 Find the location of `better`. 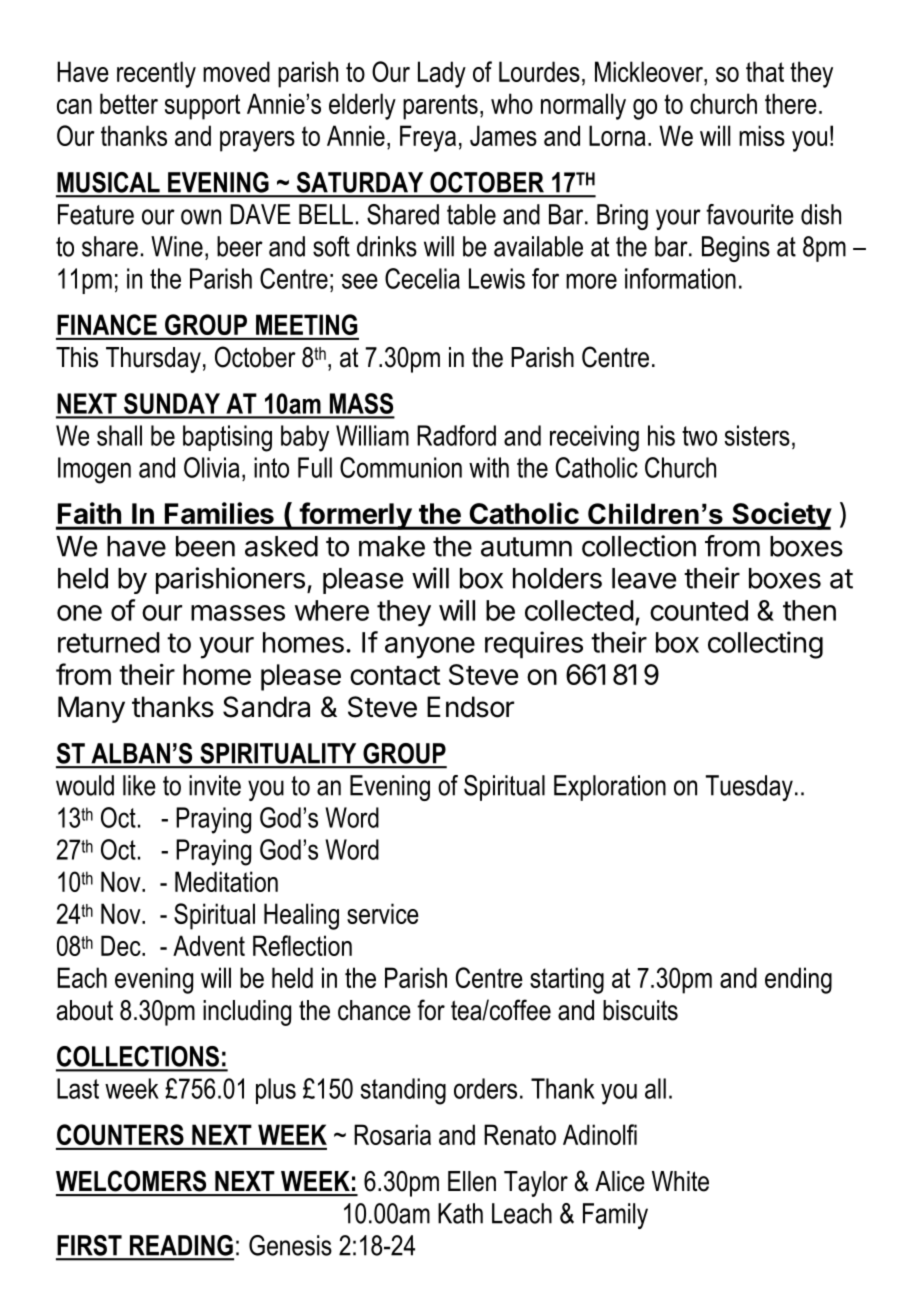

better is located at coordinates (129, 103).
